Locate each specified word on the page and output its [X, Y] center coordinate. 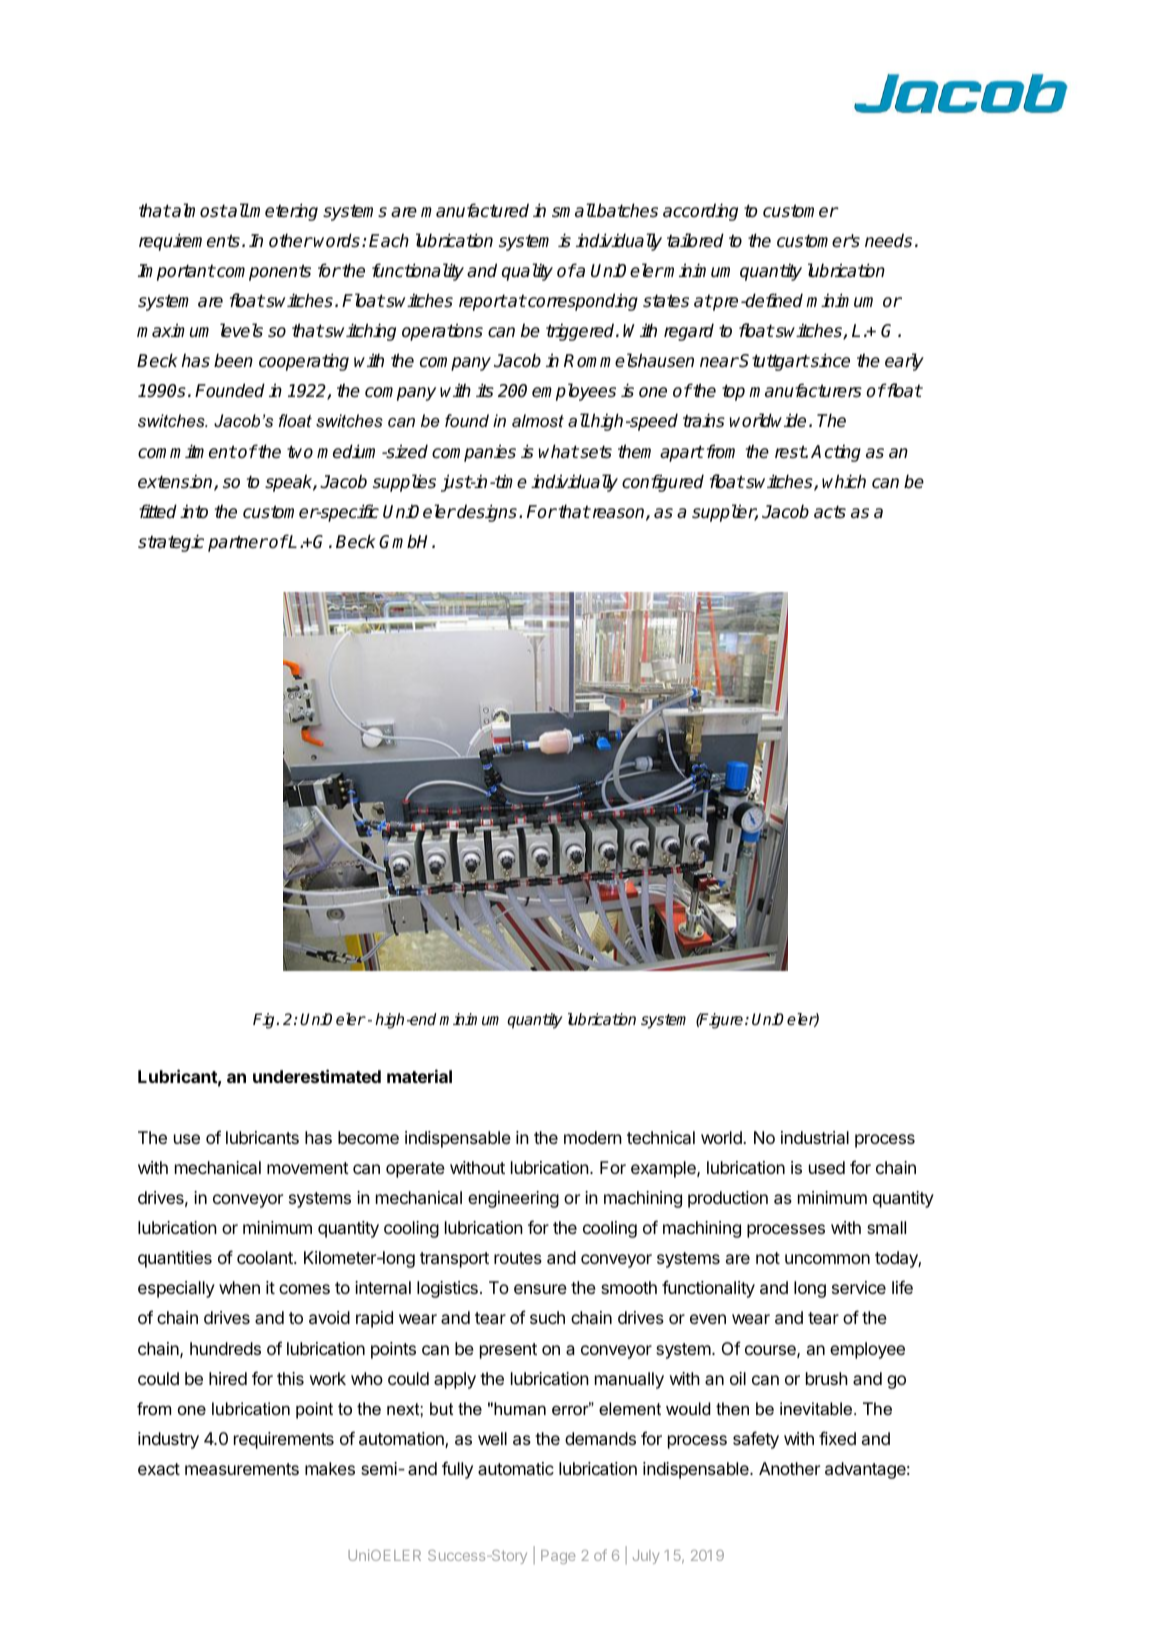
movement [308, 1168]
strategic [171, 543]
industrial [815, 1137]
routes [518, 1258]
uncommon [827, 1259]
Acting [836, 453]
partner [238, 543]
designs [486, 513]
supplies [404, 483]
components [263, 272]
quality [527, 272]
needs [888, 240]
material [419, 1076]
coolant [266, 1257]
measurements [242, 1469]
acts [830, 512]
